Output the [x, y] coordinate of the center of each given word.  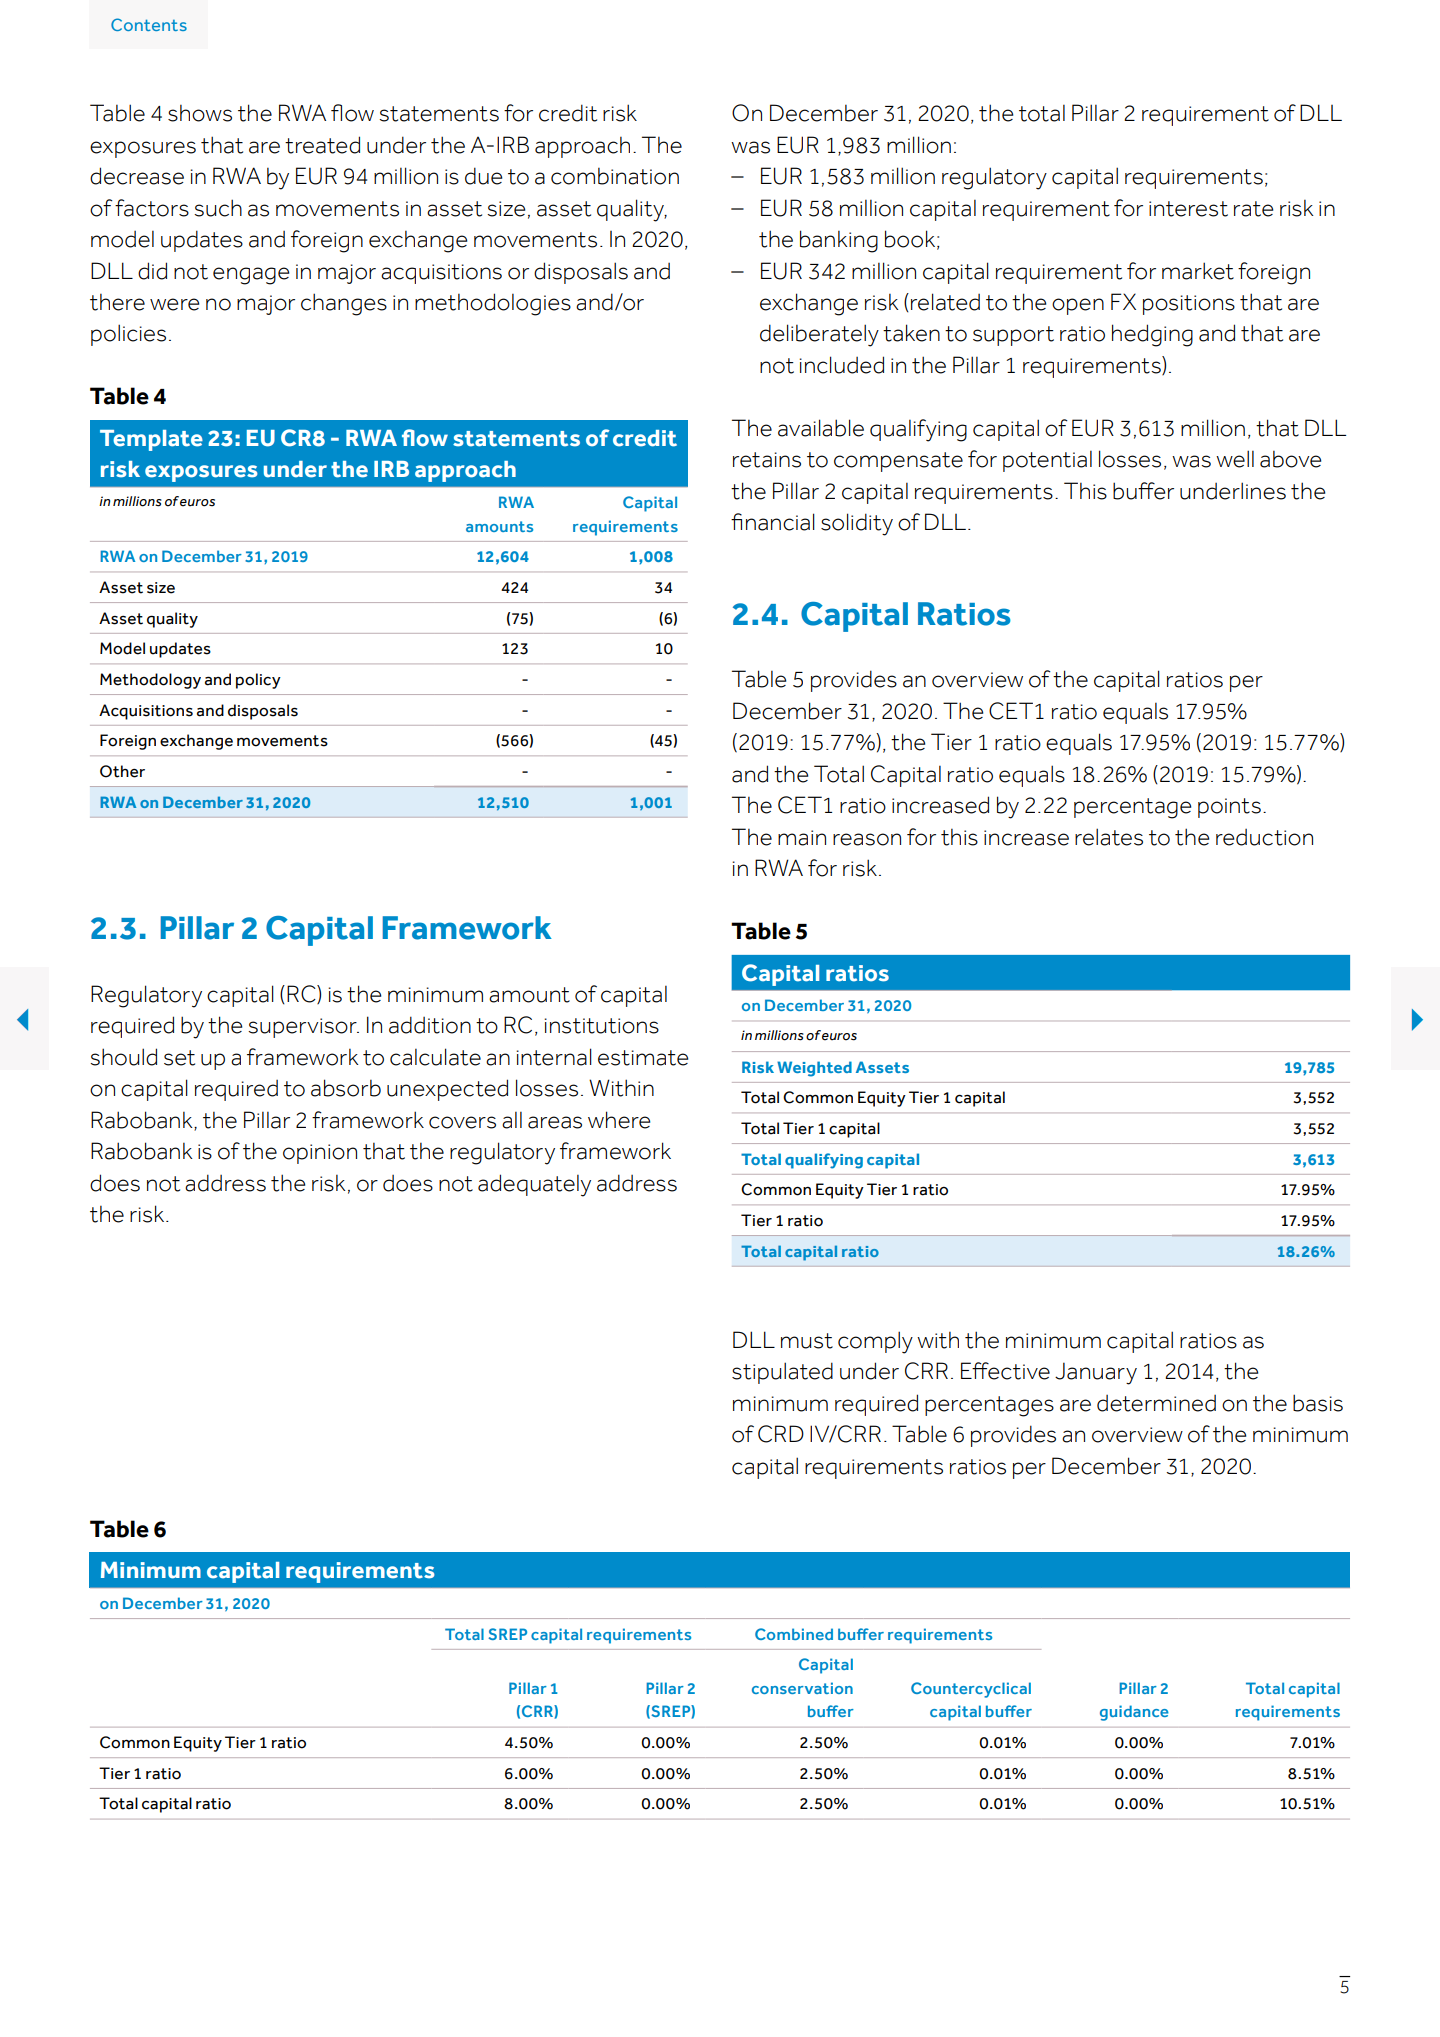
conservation [802, 1688]
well [1235, 459]
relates [1109, 837]
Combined [794, 1634]
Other [122, 771]
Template [151, 440]
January [1096, 1373]
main [802, 838]
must [807, 1341]
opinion [320, 1154]
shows [200, 113]
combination [615, 176]
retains [767, 460]
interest [1188, 209]
